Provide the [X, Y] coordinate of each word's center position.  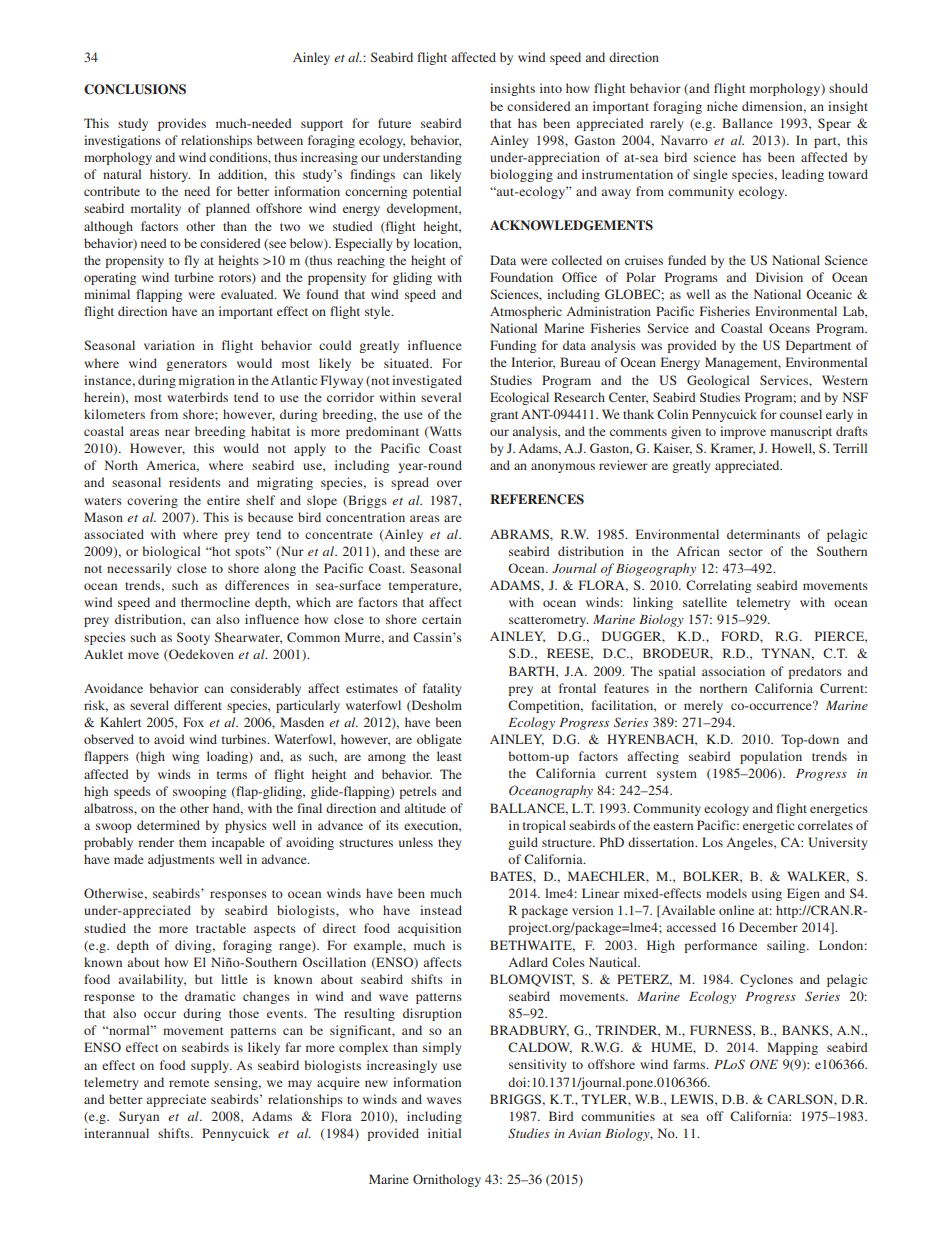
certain [441, 619]
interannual [116, 1133]
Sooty [193, 638]
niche [722, 106]
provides [182, 124]
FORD [741, 636]
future [394, 123]
